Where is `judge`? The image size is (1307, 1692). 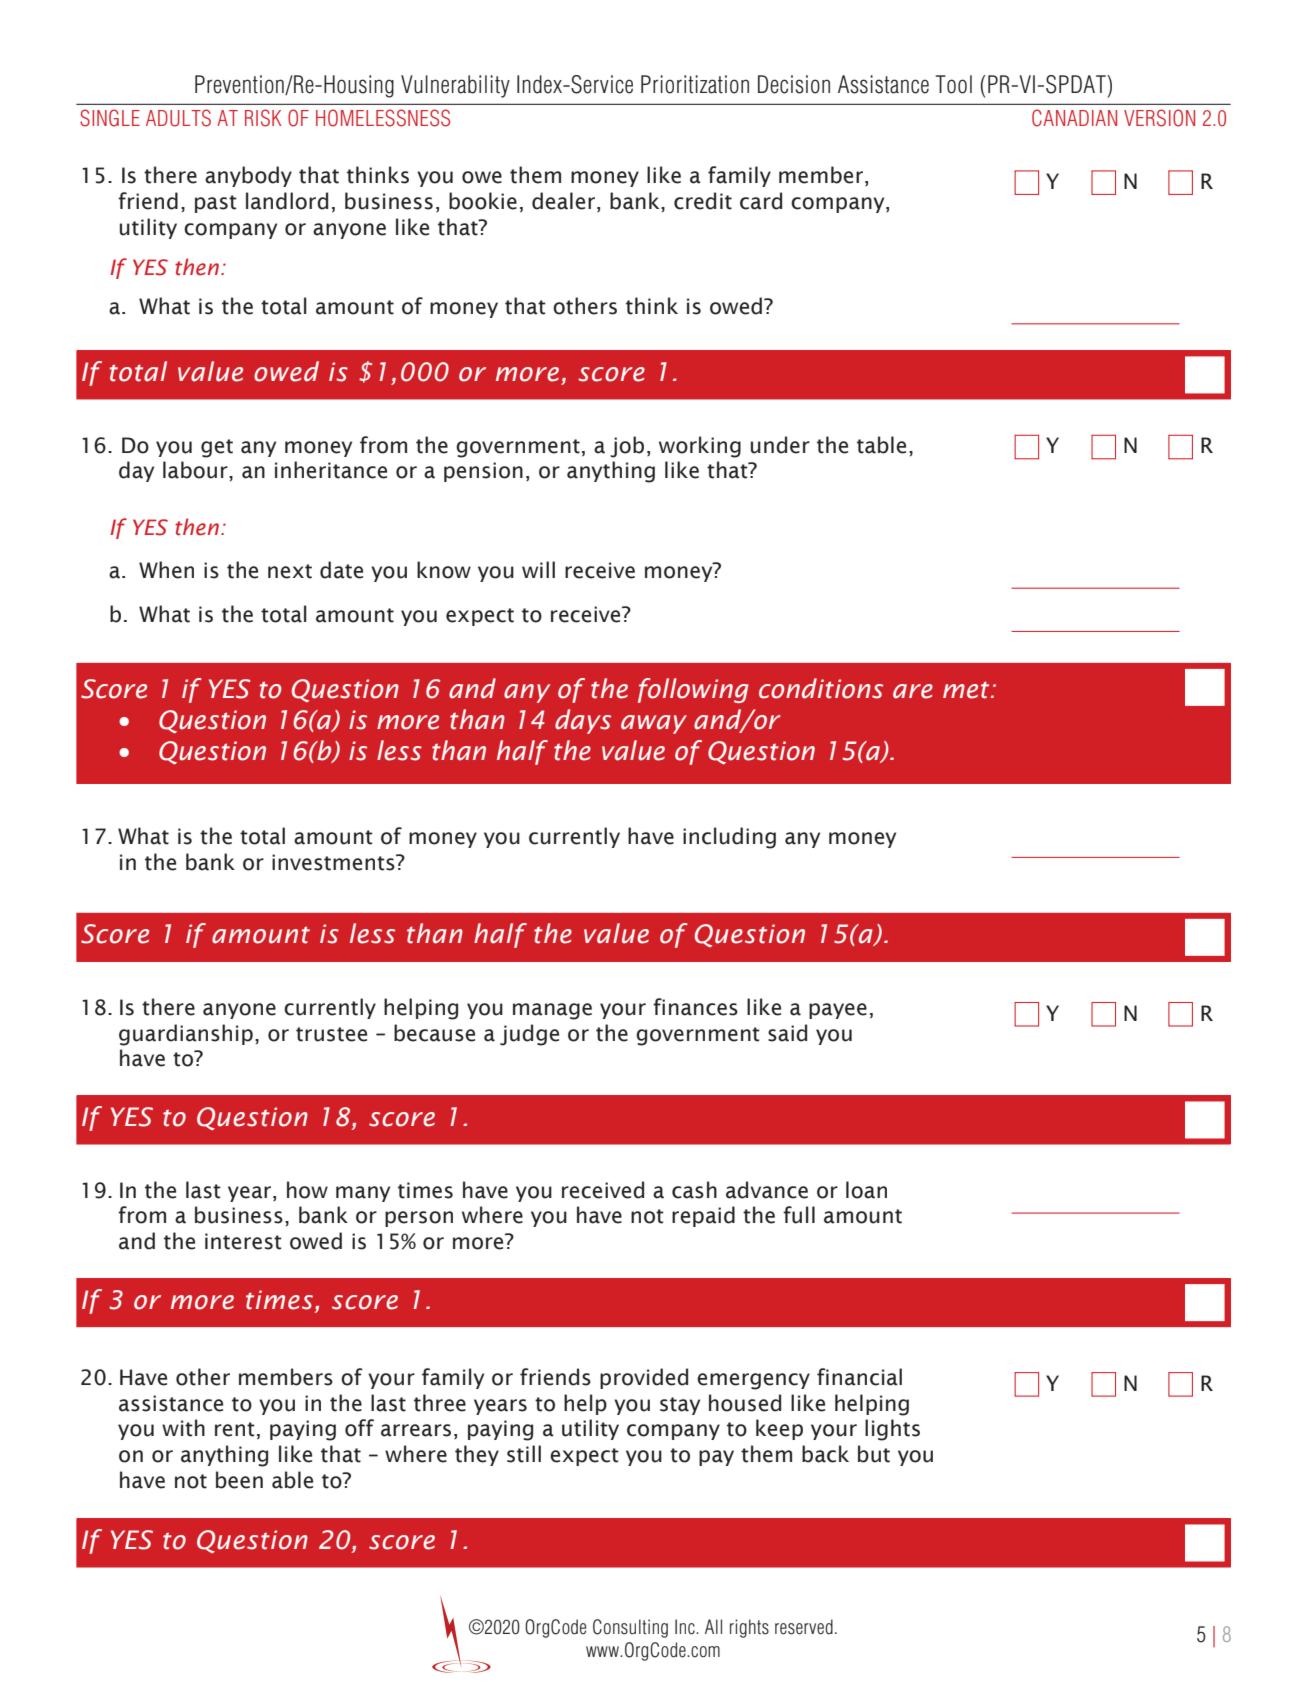 judge is located at coordinates (529, 1035).
